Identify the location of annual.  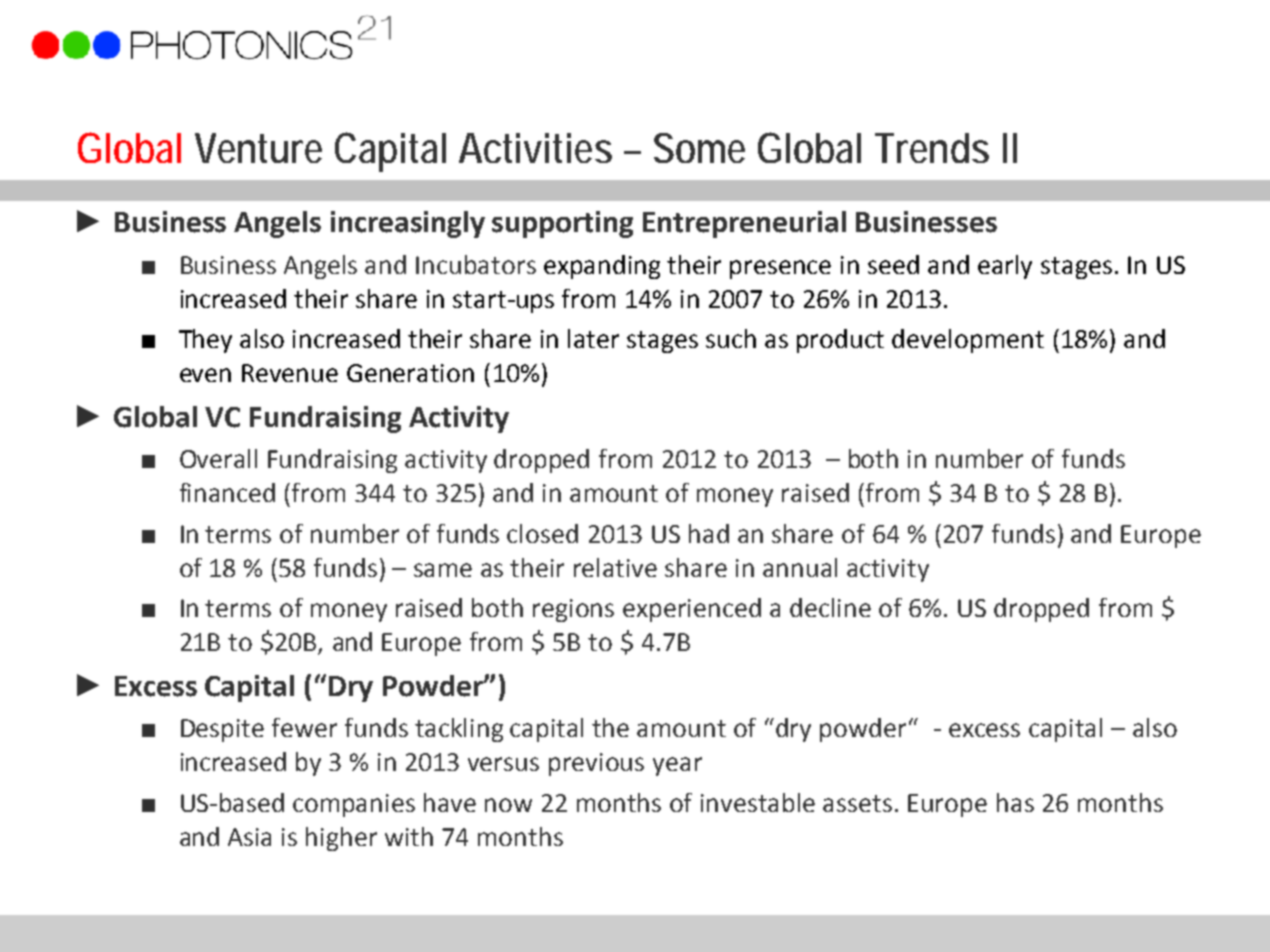
(800, 567).
